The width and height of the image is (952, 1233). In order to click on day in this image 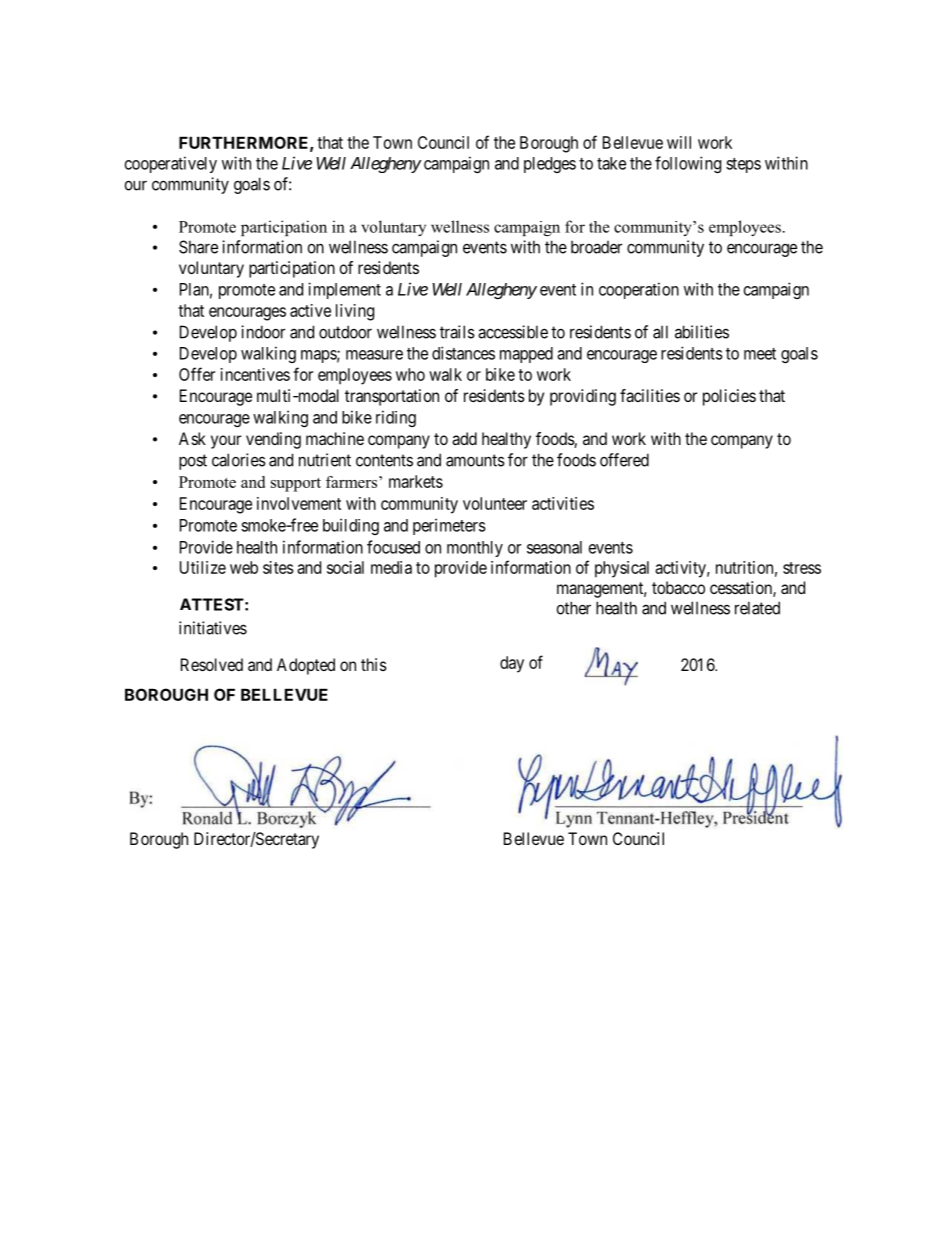, I will do `click(512, 664)`.
